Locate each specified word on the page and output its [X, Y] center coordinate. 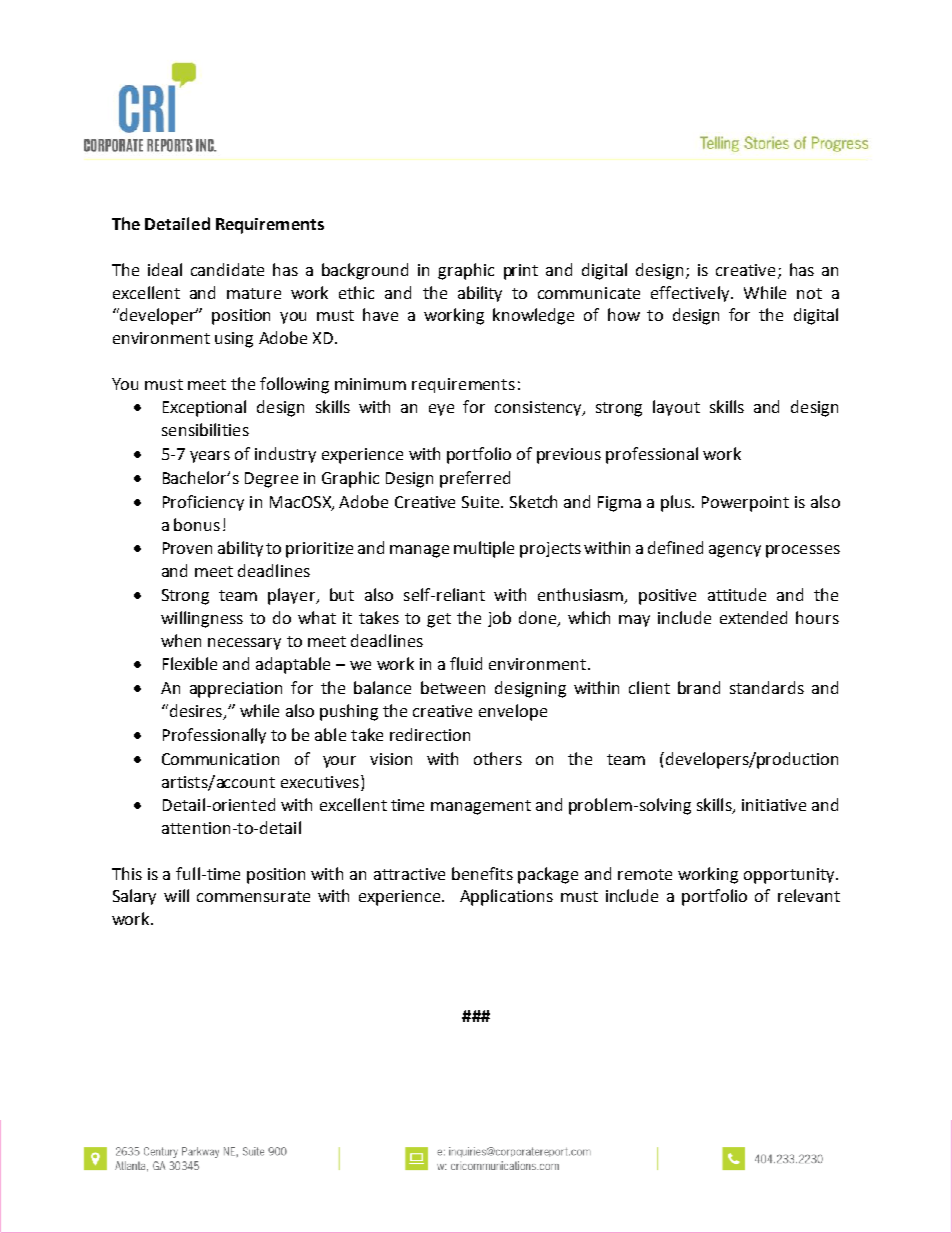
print [521, 272]
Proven [187, 548]
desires [195, 712]
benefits [482, 873]
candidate [227, 269]
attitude [737, 594]
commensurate [253, 896]
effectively [691, 294]
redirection [430, 734]
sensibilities [205, 429]
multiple [484, 549]
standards [767, 687]
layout [676, 408]
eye [441, 410]
